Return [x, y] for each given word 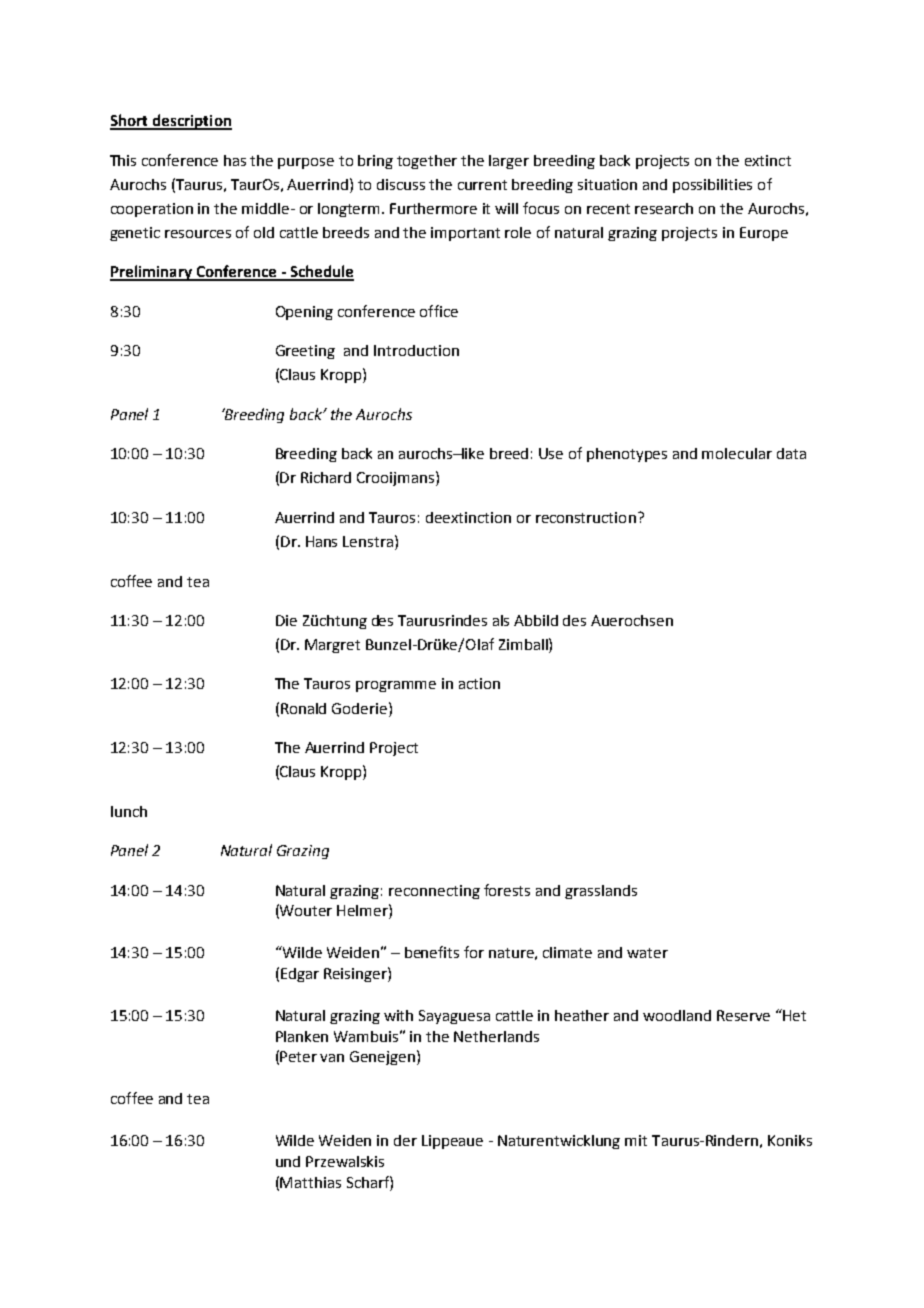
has [235, 160]
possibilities [712, 186]
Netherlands [496, 1036]
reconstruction [586, 517]
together [427, 162]
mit [636, 1140]
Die [286, 620]
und [288, 1161]
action [479, 683]
